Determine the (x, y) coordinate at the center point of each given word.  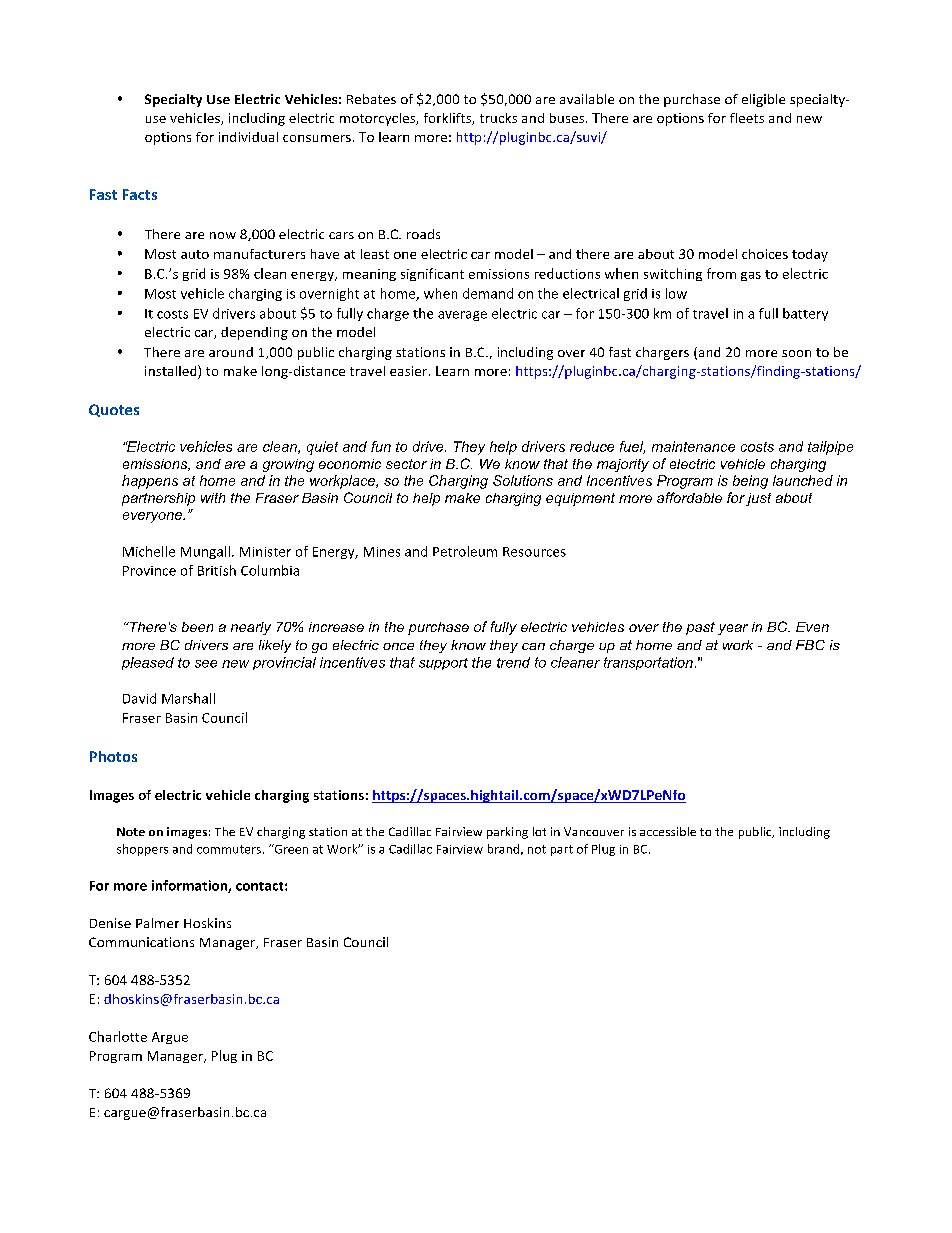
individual (248, 137)
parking (507, 833)
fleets (747, 118)
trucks (498, 118)
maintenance (693, 446)
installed (172, 372)
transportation (648, 663)
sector (406, 464)
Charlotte (118, 1036)
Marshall (188, 698)
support (443, 664)
